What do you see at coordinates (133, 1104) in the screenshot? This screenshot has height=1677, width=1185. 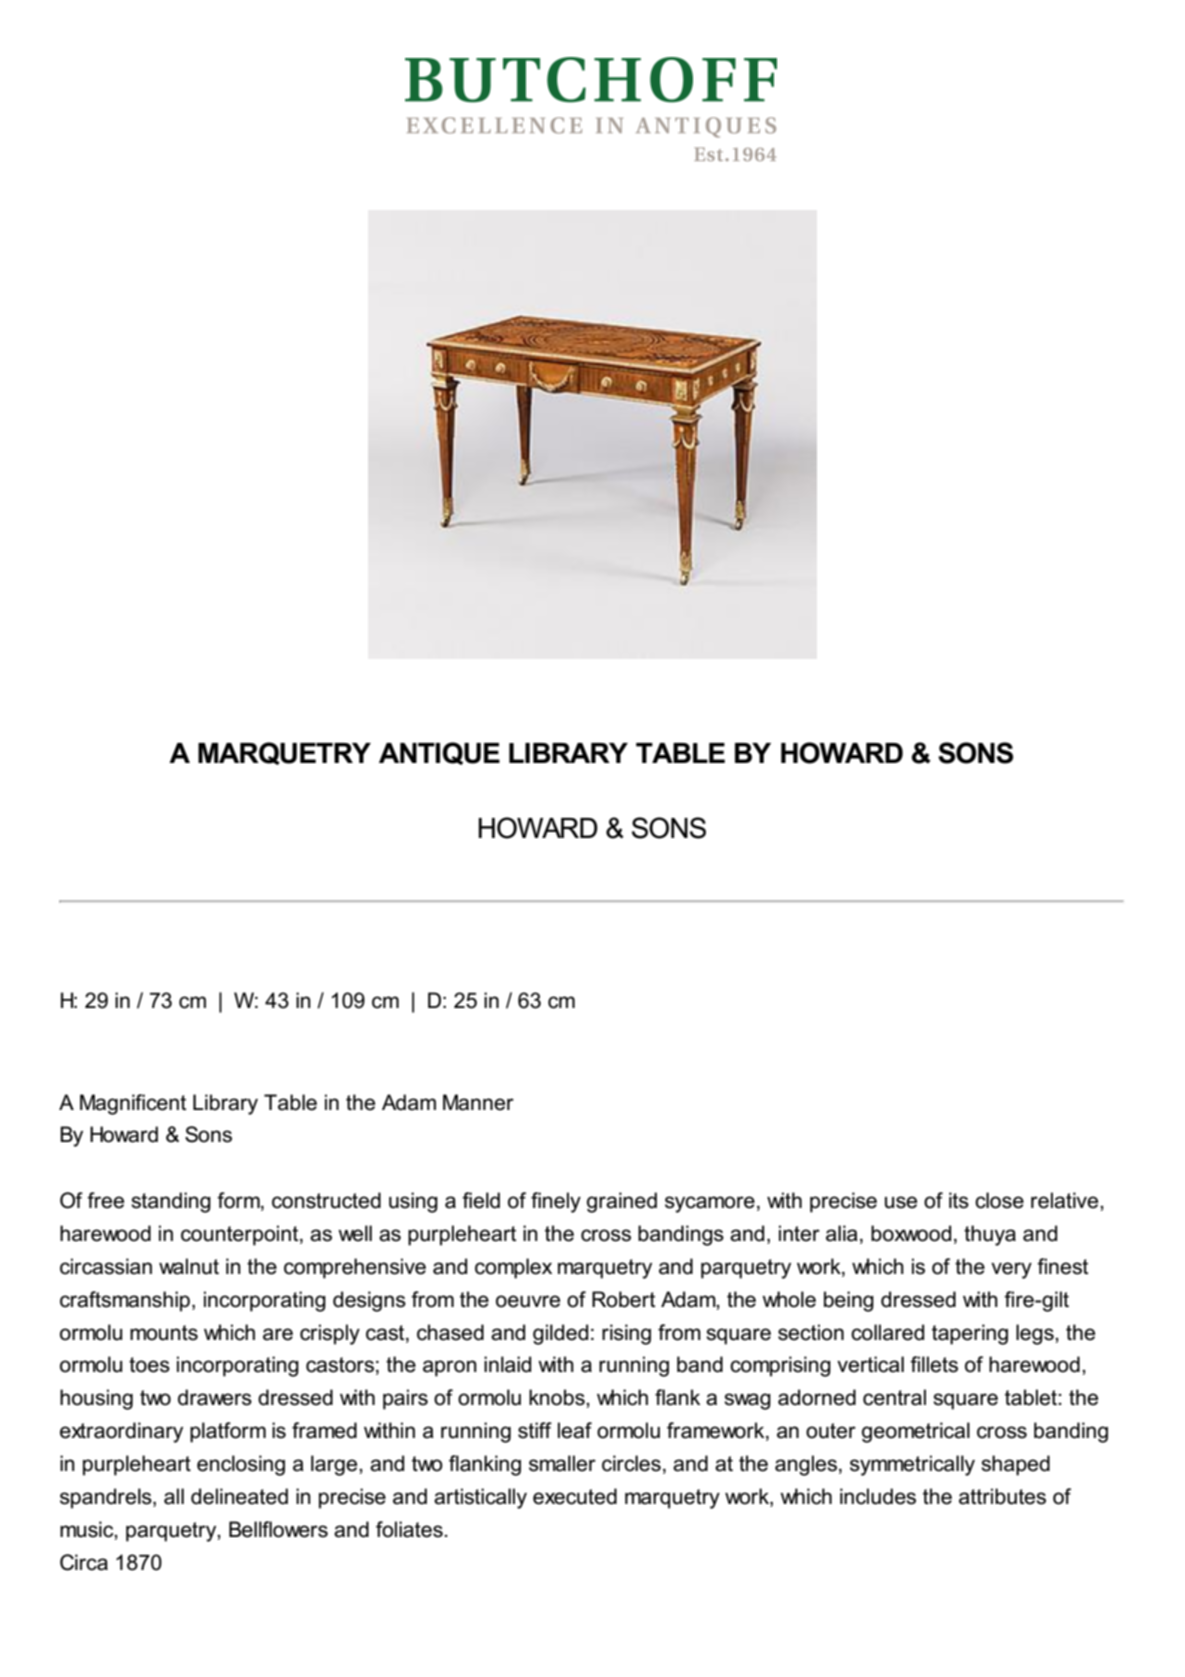 I see `Magnificent` at bounding box center [133, 1104].
